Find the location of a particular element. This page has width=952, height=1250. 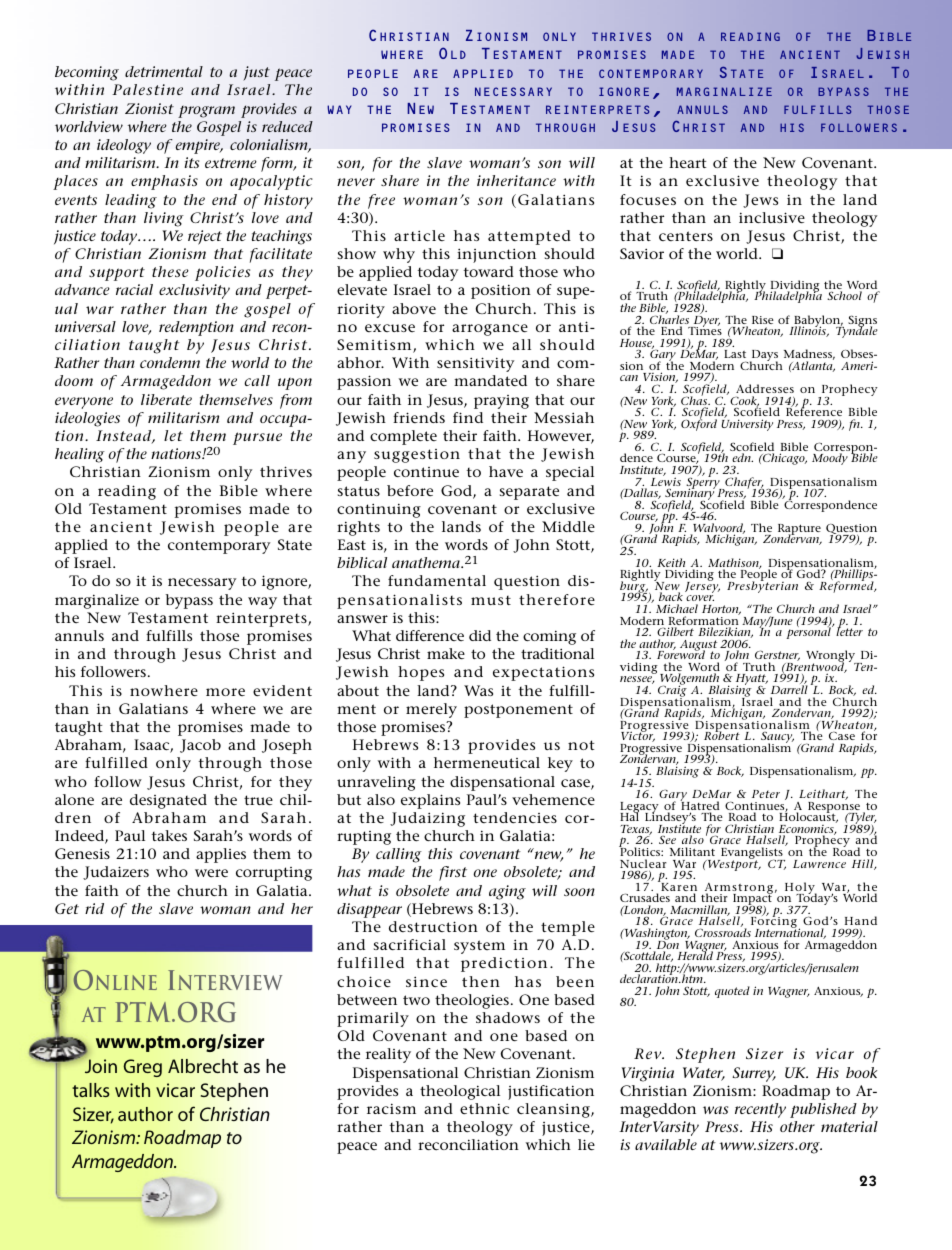

ethnic is located at coordinates (484, 1108).
